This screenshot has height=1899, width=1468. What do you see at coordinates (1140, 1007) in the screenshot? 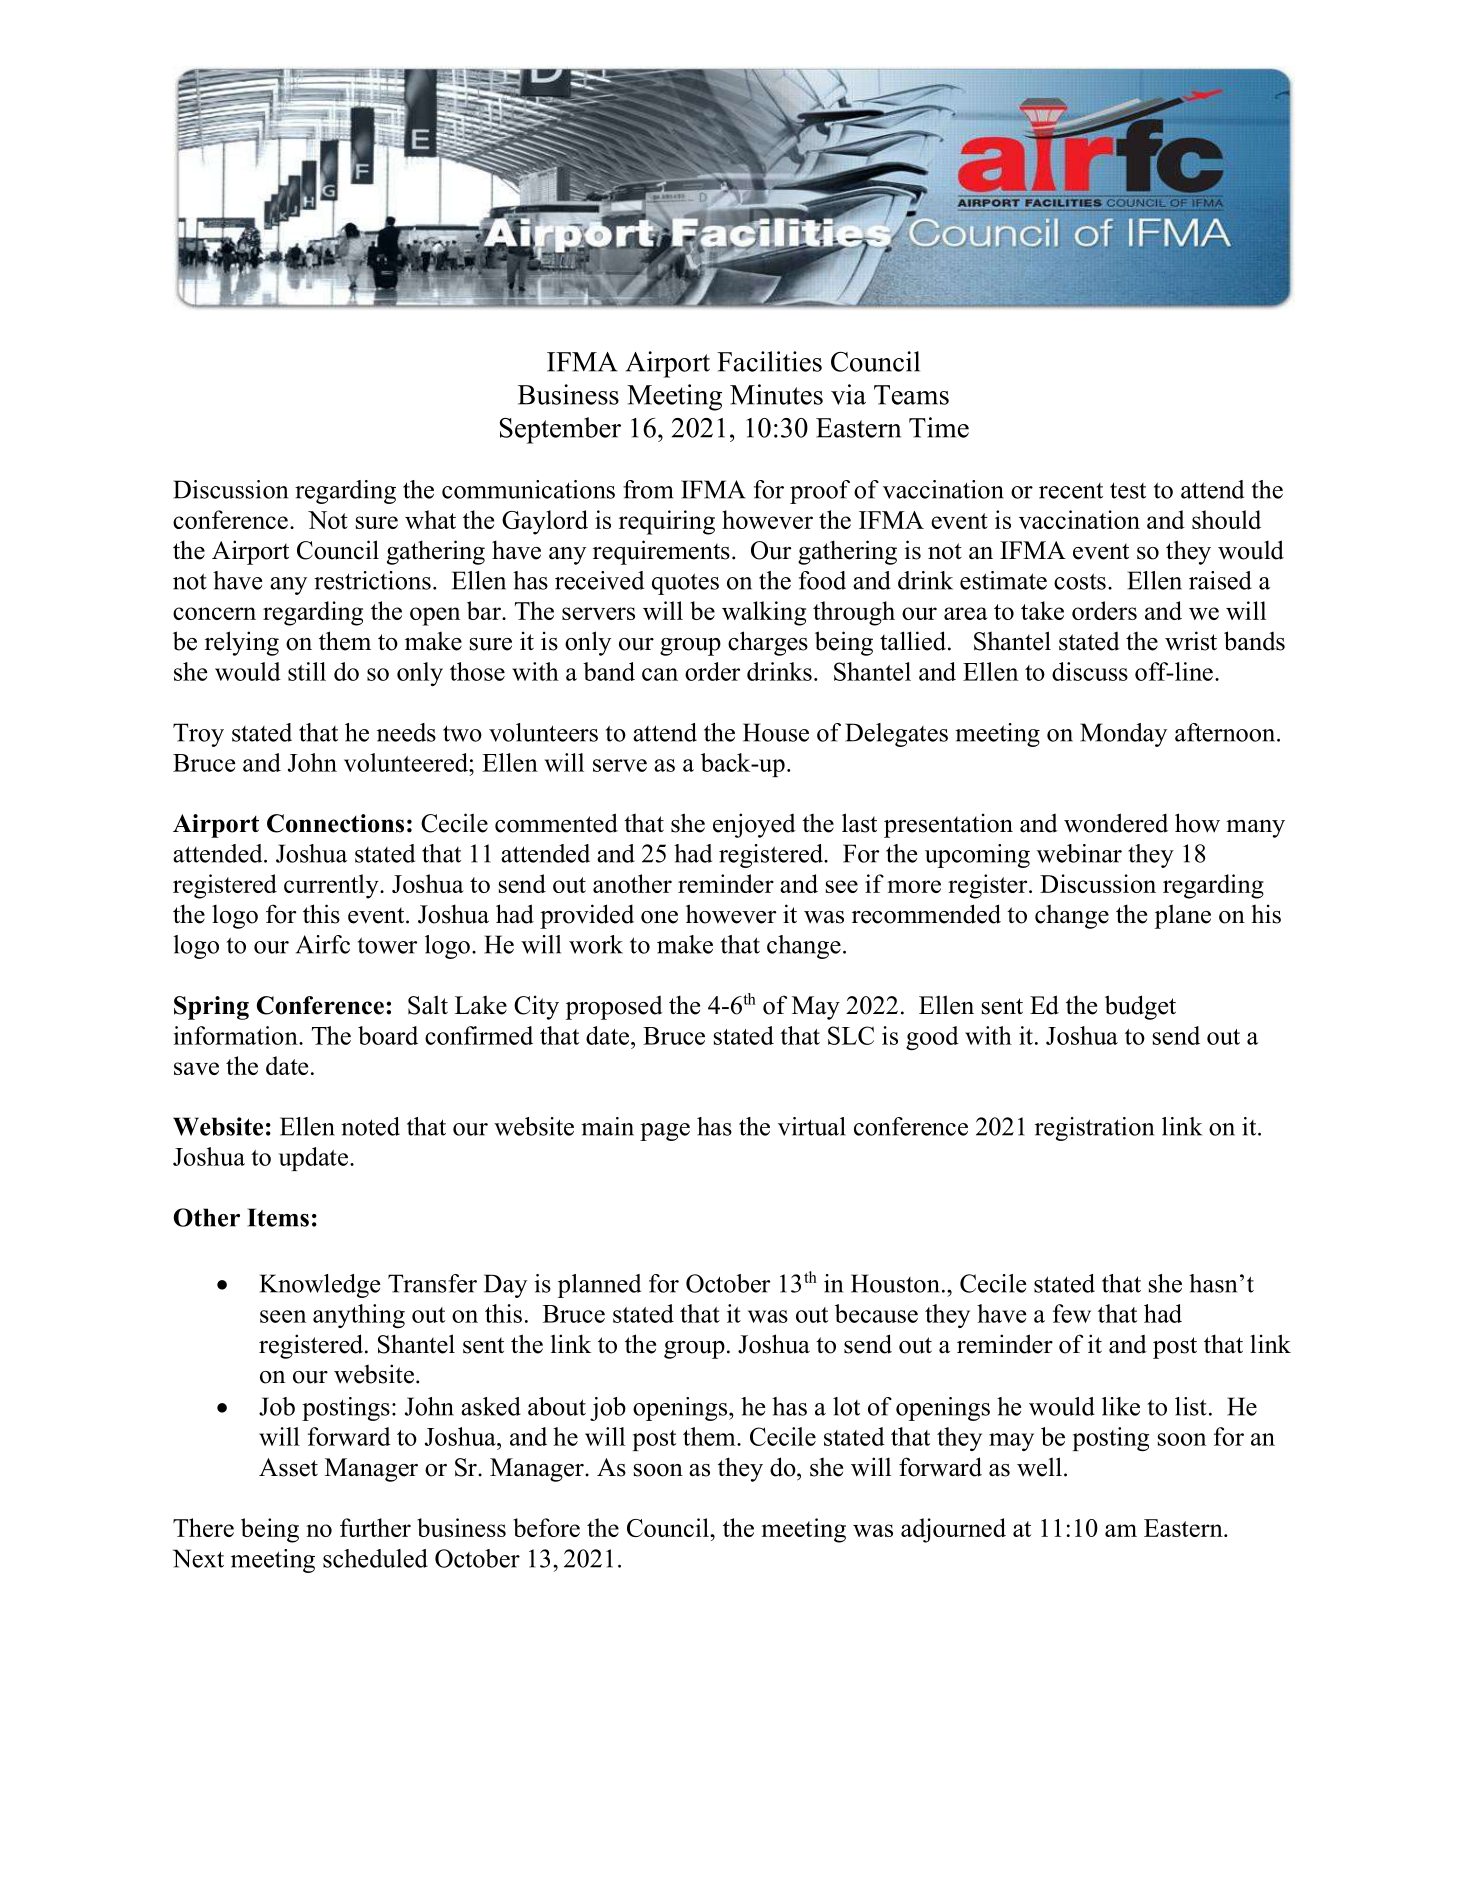
I see `budget` at bounding box center [1140, 1007].
